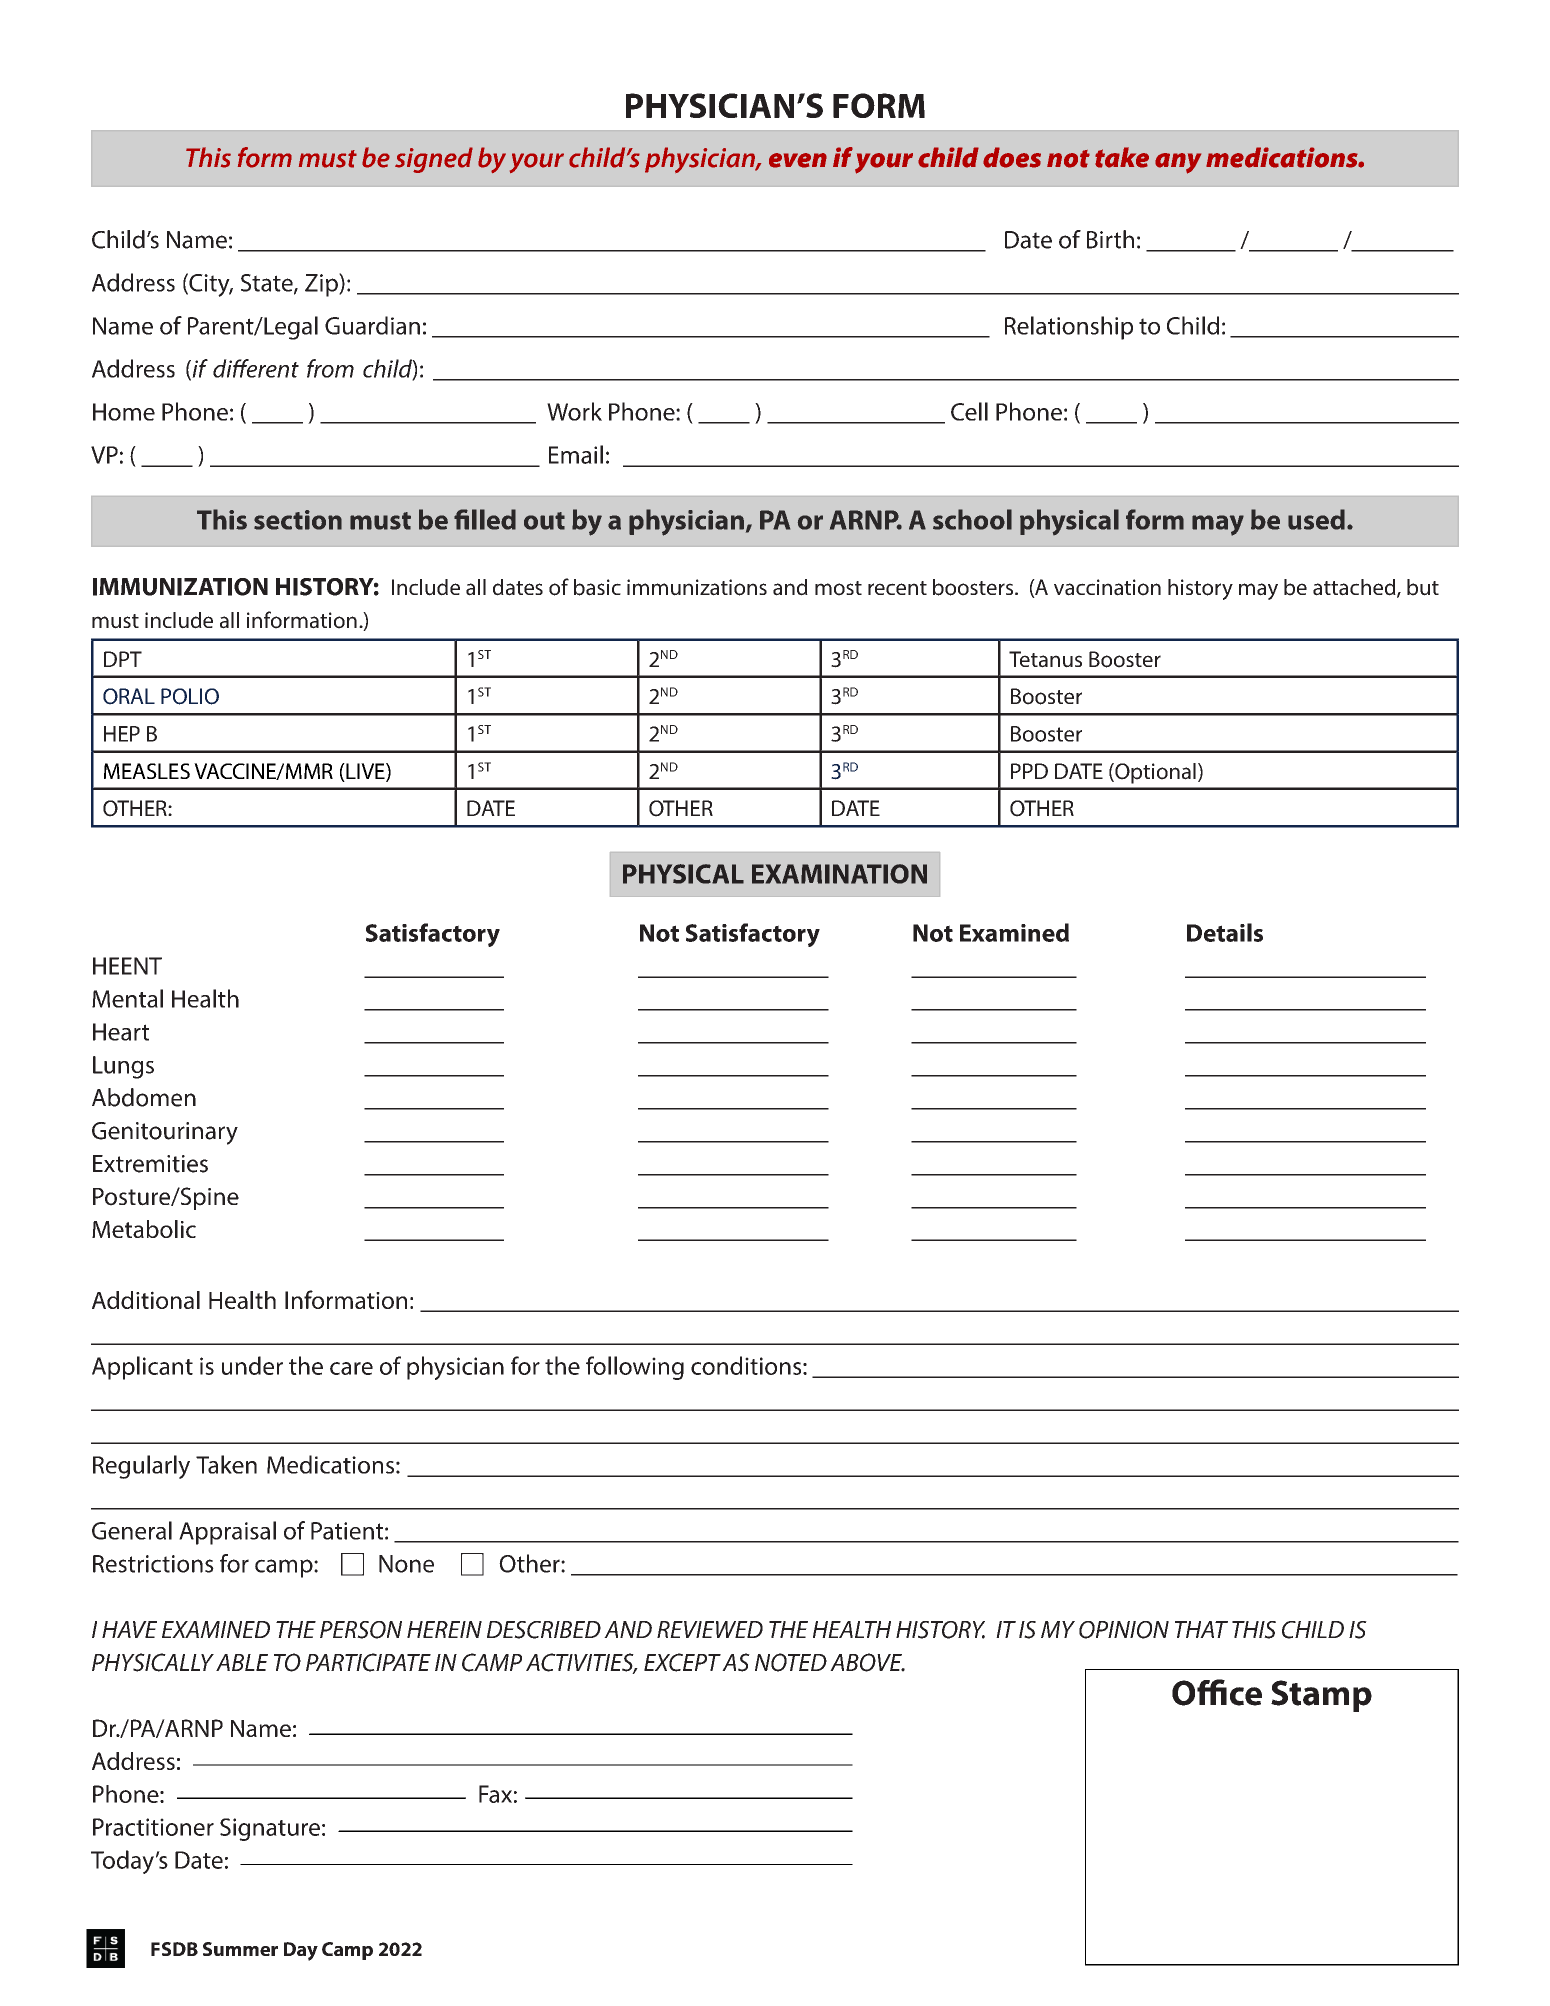 The image size is (1550, 2006). What do you see at coordinates (798, 160) in the screenshot?
I see `even` at bounding box center [798, 160].
